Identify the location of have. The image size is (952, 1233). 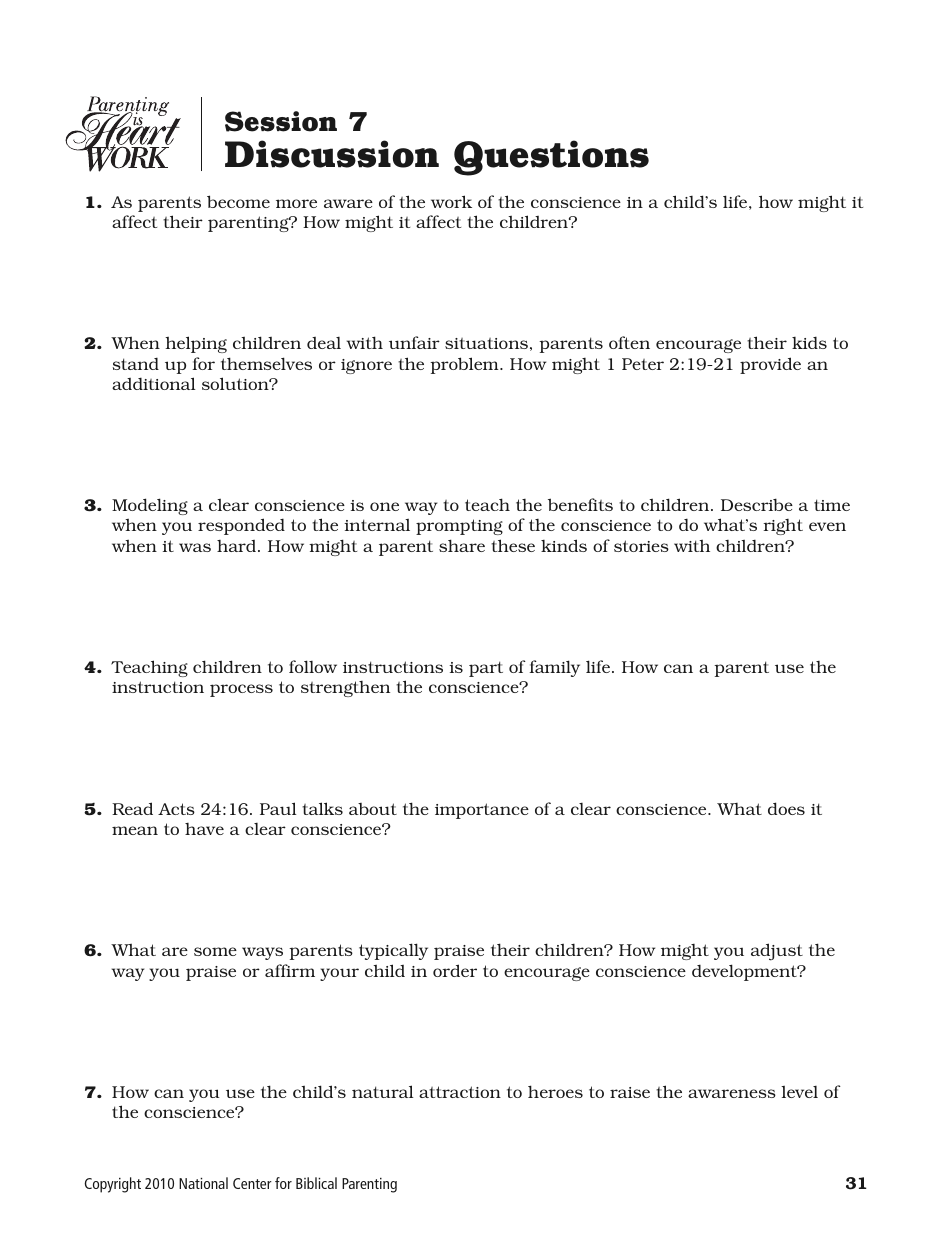
(204, 829).
